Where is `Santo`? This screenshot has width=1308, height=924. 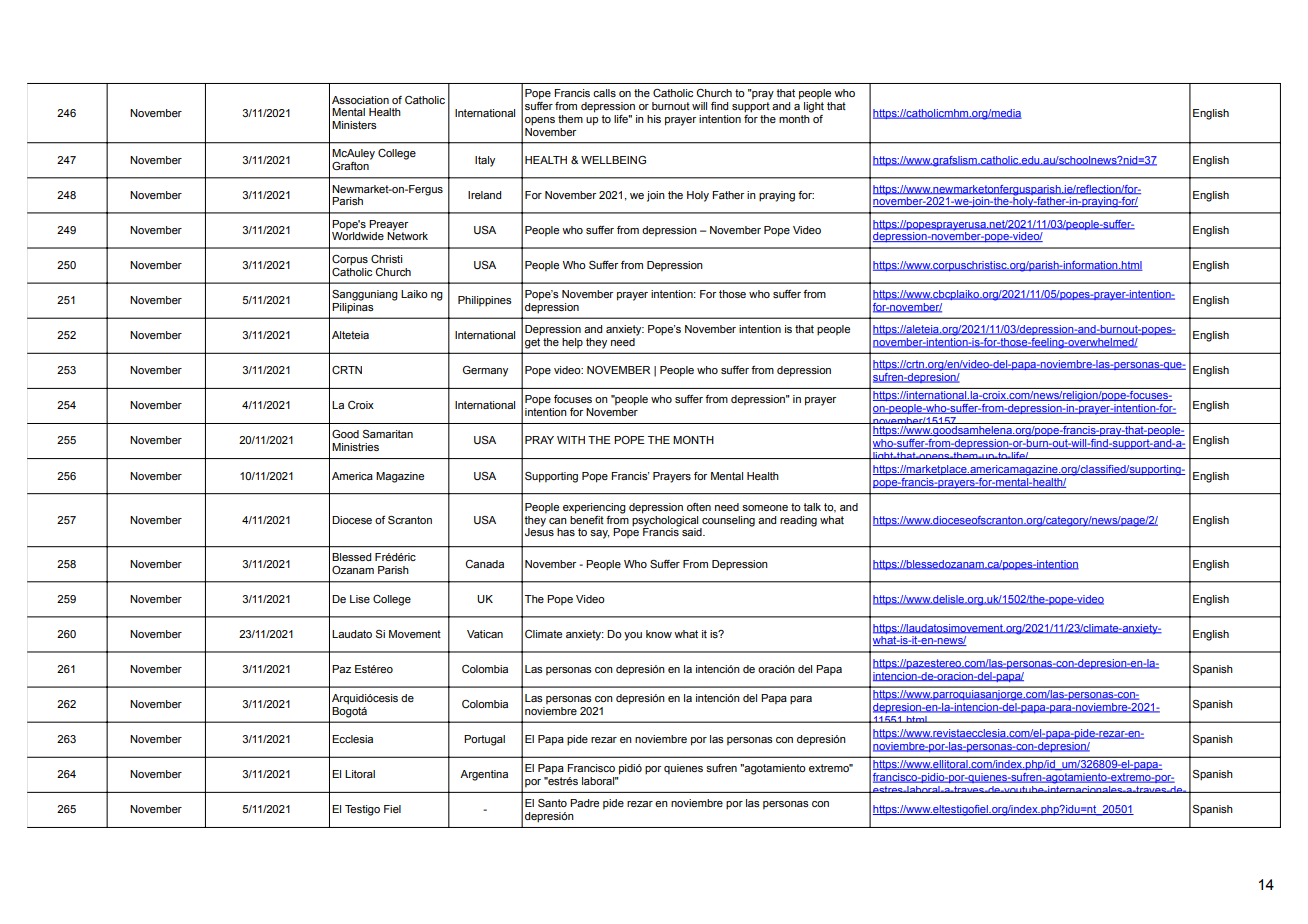 Santo is located at coordinates (552, 803).
